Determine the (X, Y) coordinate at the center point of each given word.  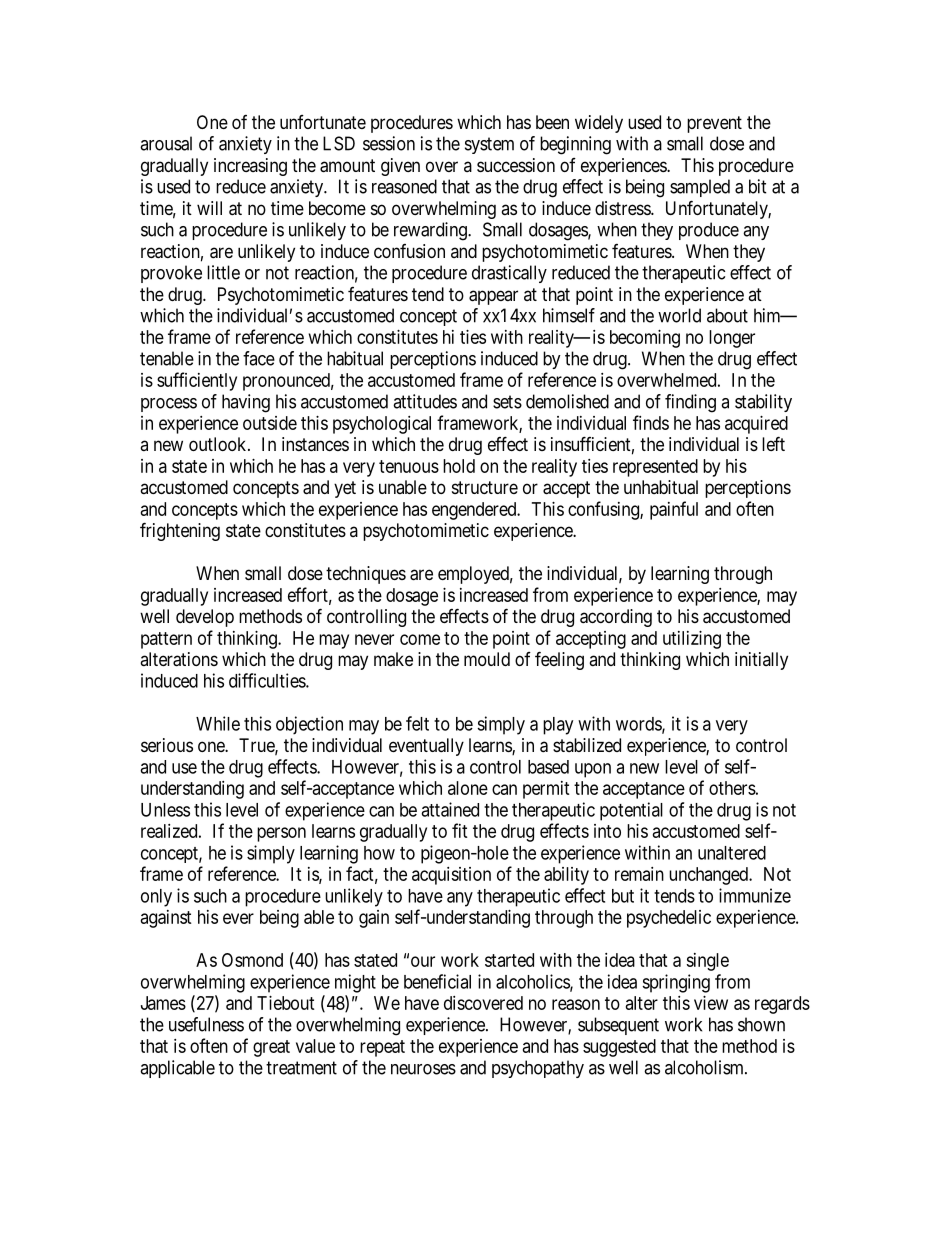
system (489, 145)
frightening (180, 531)
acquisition (451, 876)
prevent (714, 124)
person (281, 834)
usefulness (206, 1024)
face (259, 358)
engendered (475, 511)
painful (674, 510)
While (218, 723)
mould (487, 659)
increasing (250, 167)
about (727, 315)
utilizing (692, 640)
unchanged (709, 876)
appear (493, 297)
